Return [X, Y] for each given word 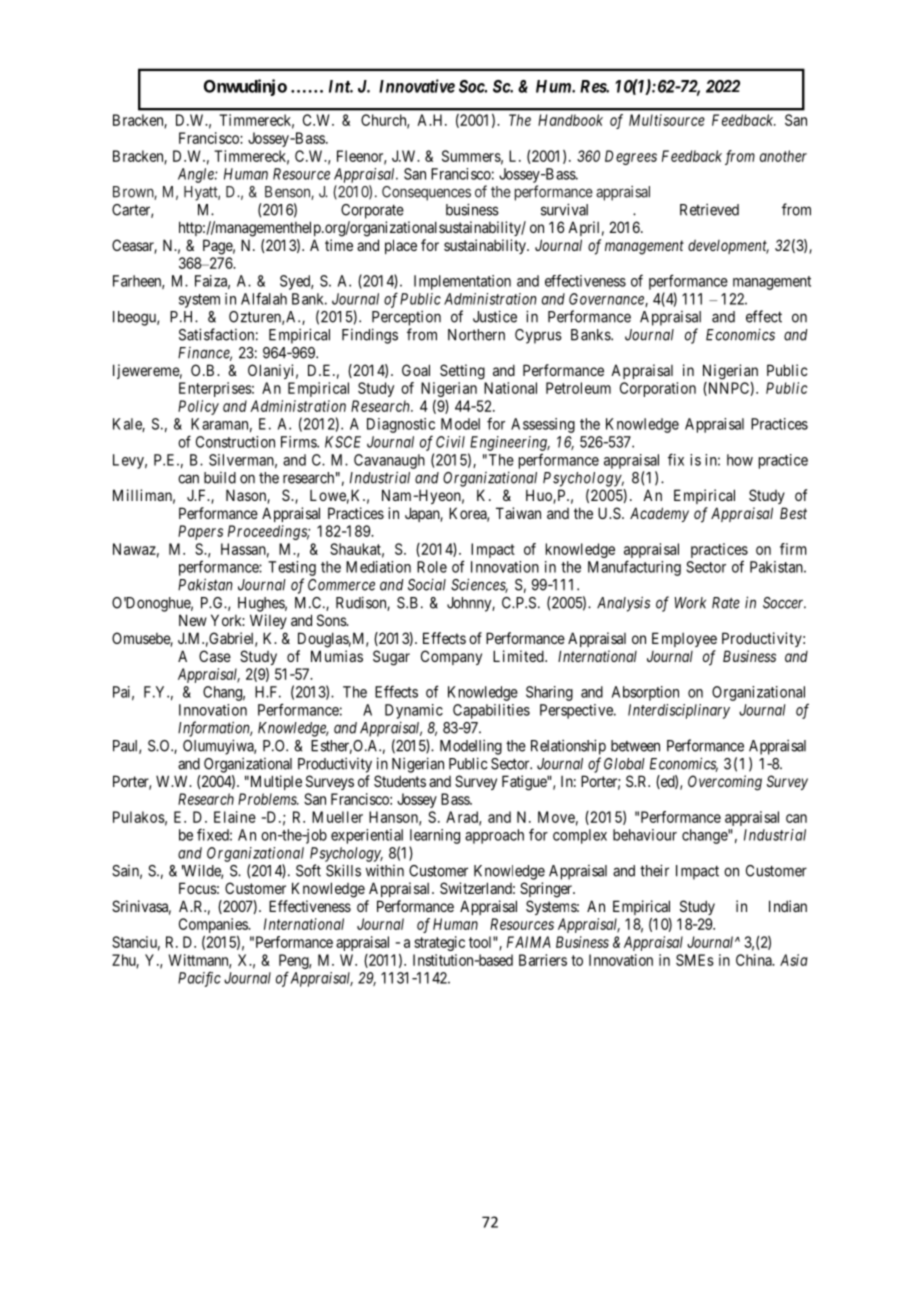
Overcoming [725, 783]
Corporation [658, 389]
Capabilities [491, 711]
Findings [370, 336]
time [339, 245]
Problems [268, 799]
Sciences [479, 585]
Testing [292, 568]
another [783, 156]
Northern [476, 335]
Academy [659, 514]
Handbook [570, 120]
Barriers [543, 960]
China [755, 960]
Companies [214, 925]
